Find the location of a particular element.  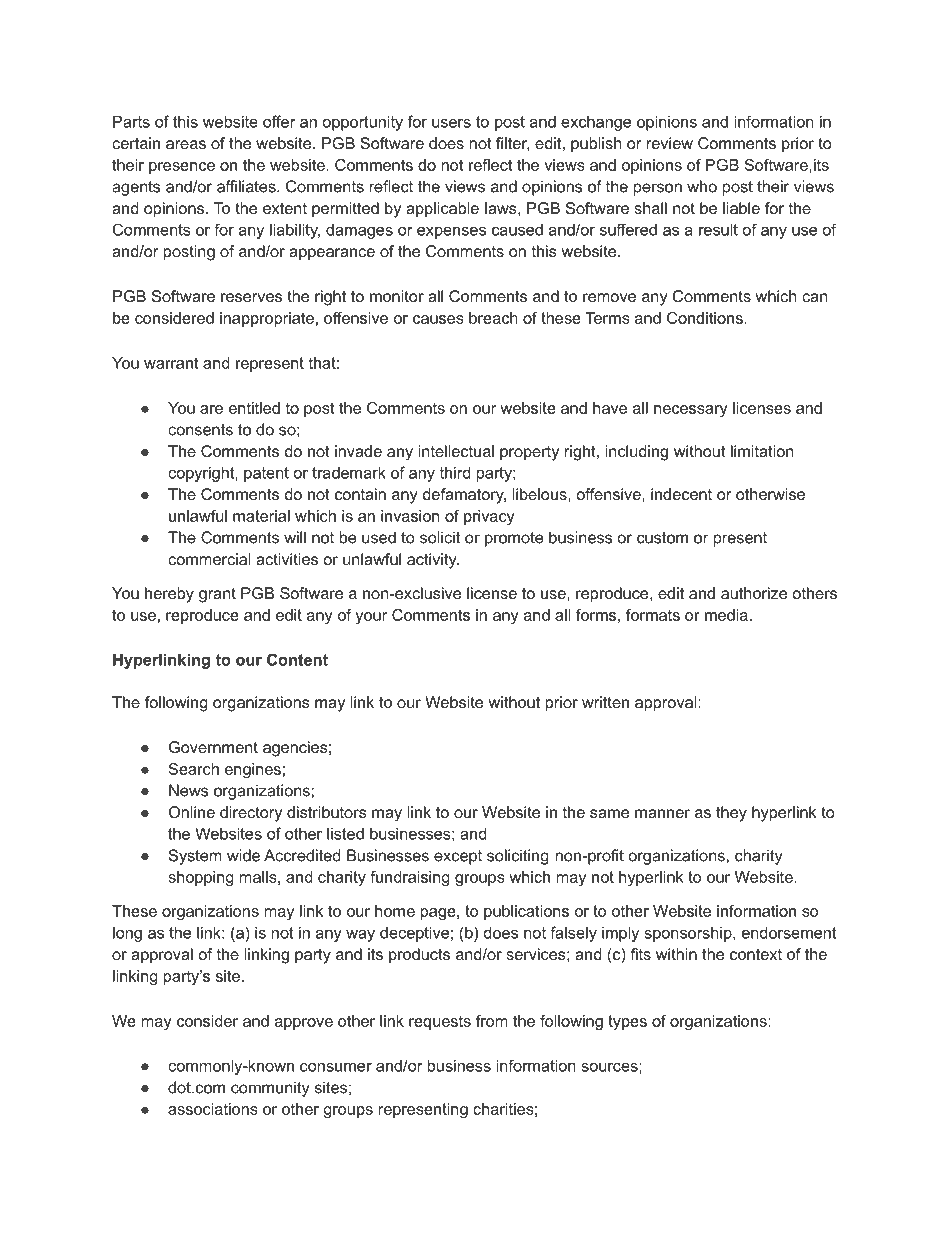

grant is located at coordinates (217, 595).
